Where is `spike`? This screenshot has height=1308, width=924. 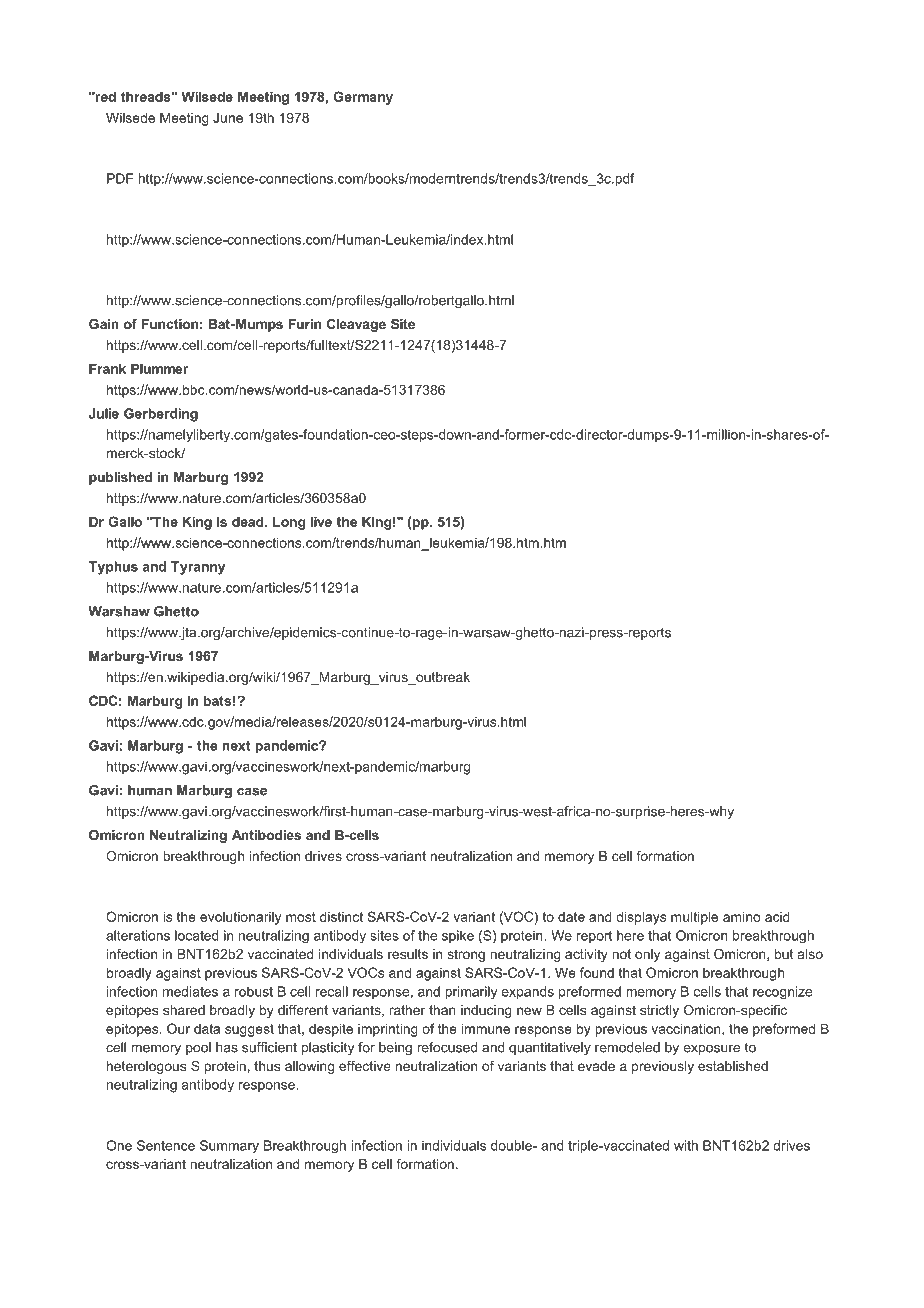 spike is located at coordinates (458, 936).
